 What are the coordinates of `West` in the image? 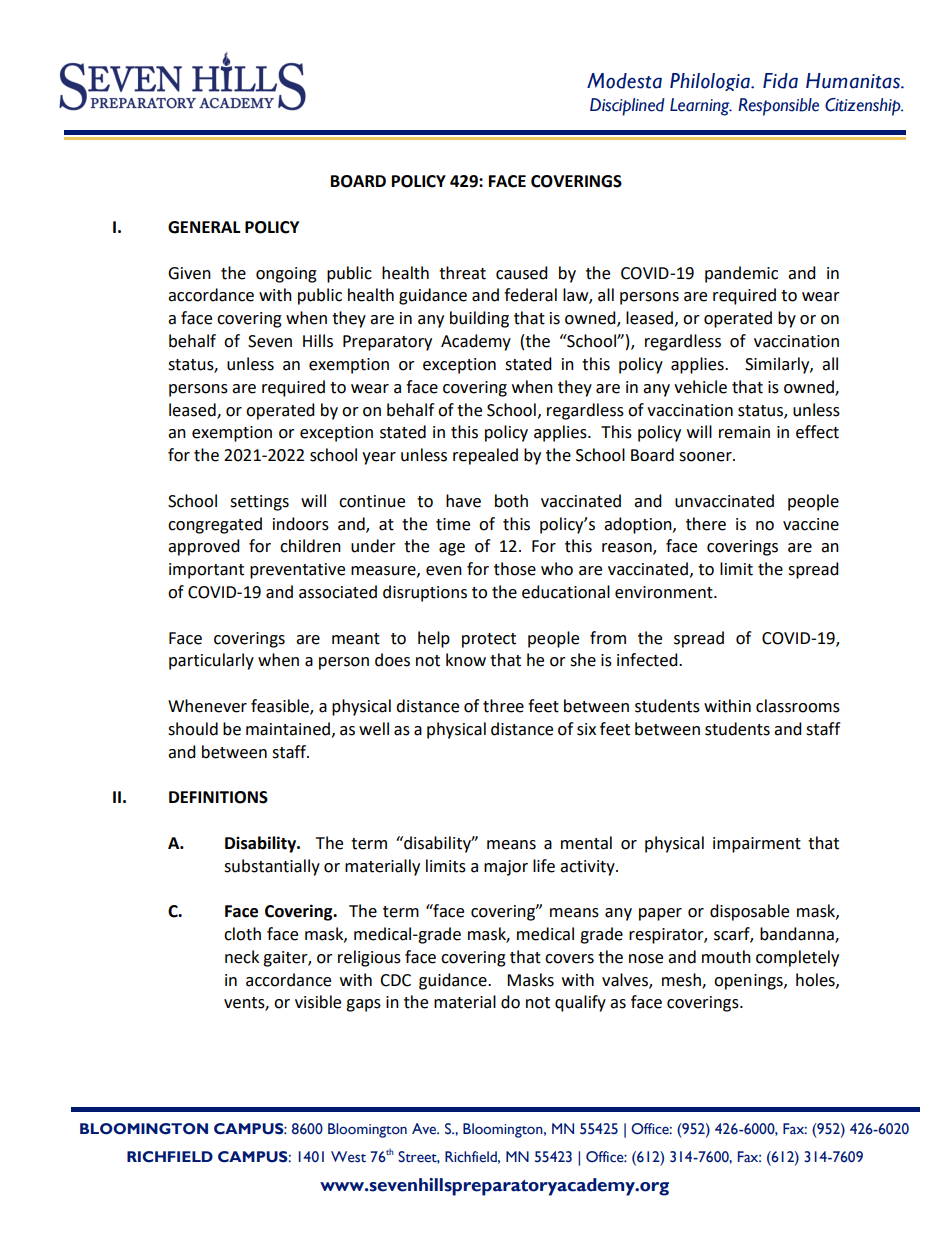 It's located at (348, 1157).
